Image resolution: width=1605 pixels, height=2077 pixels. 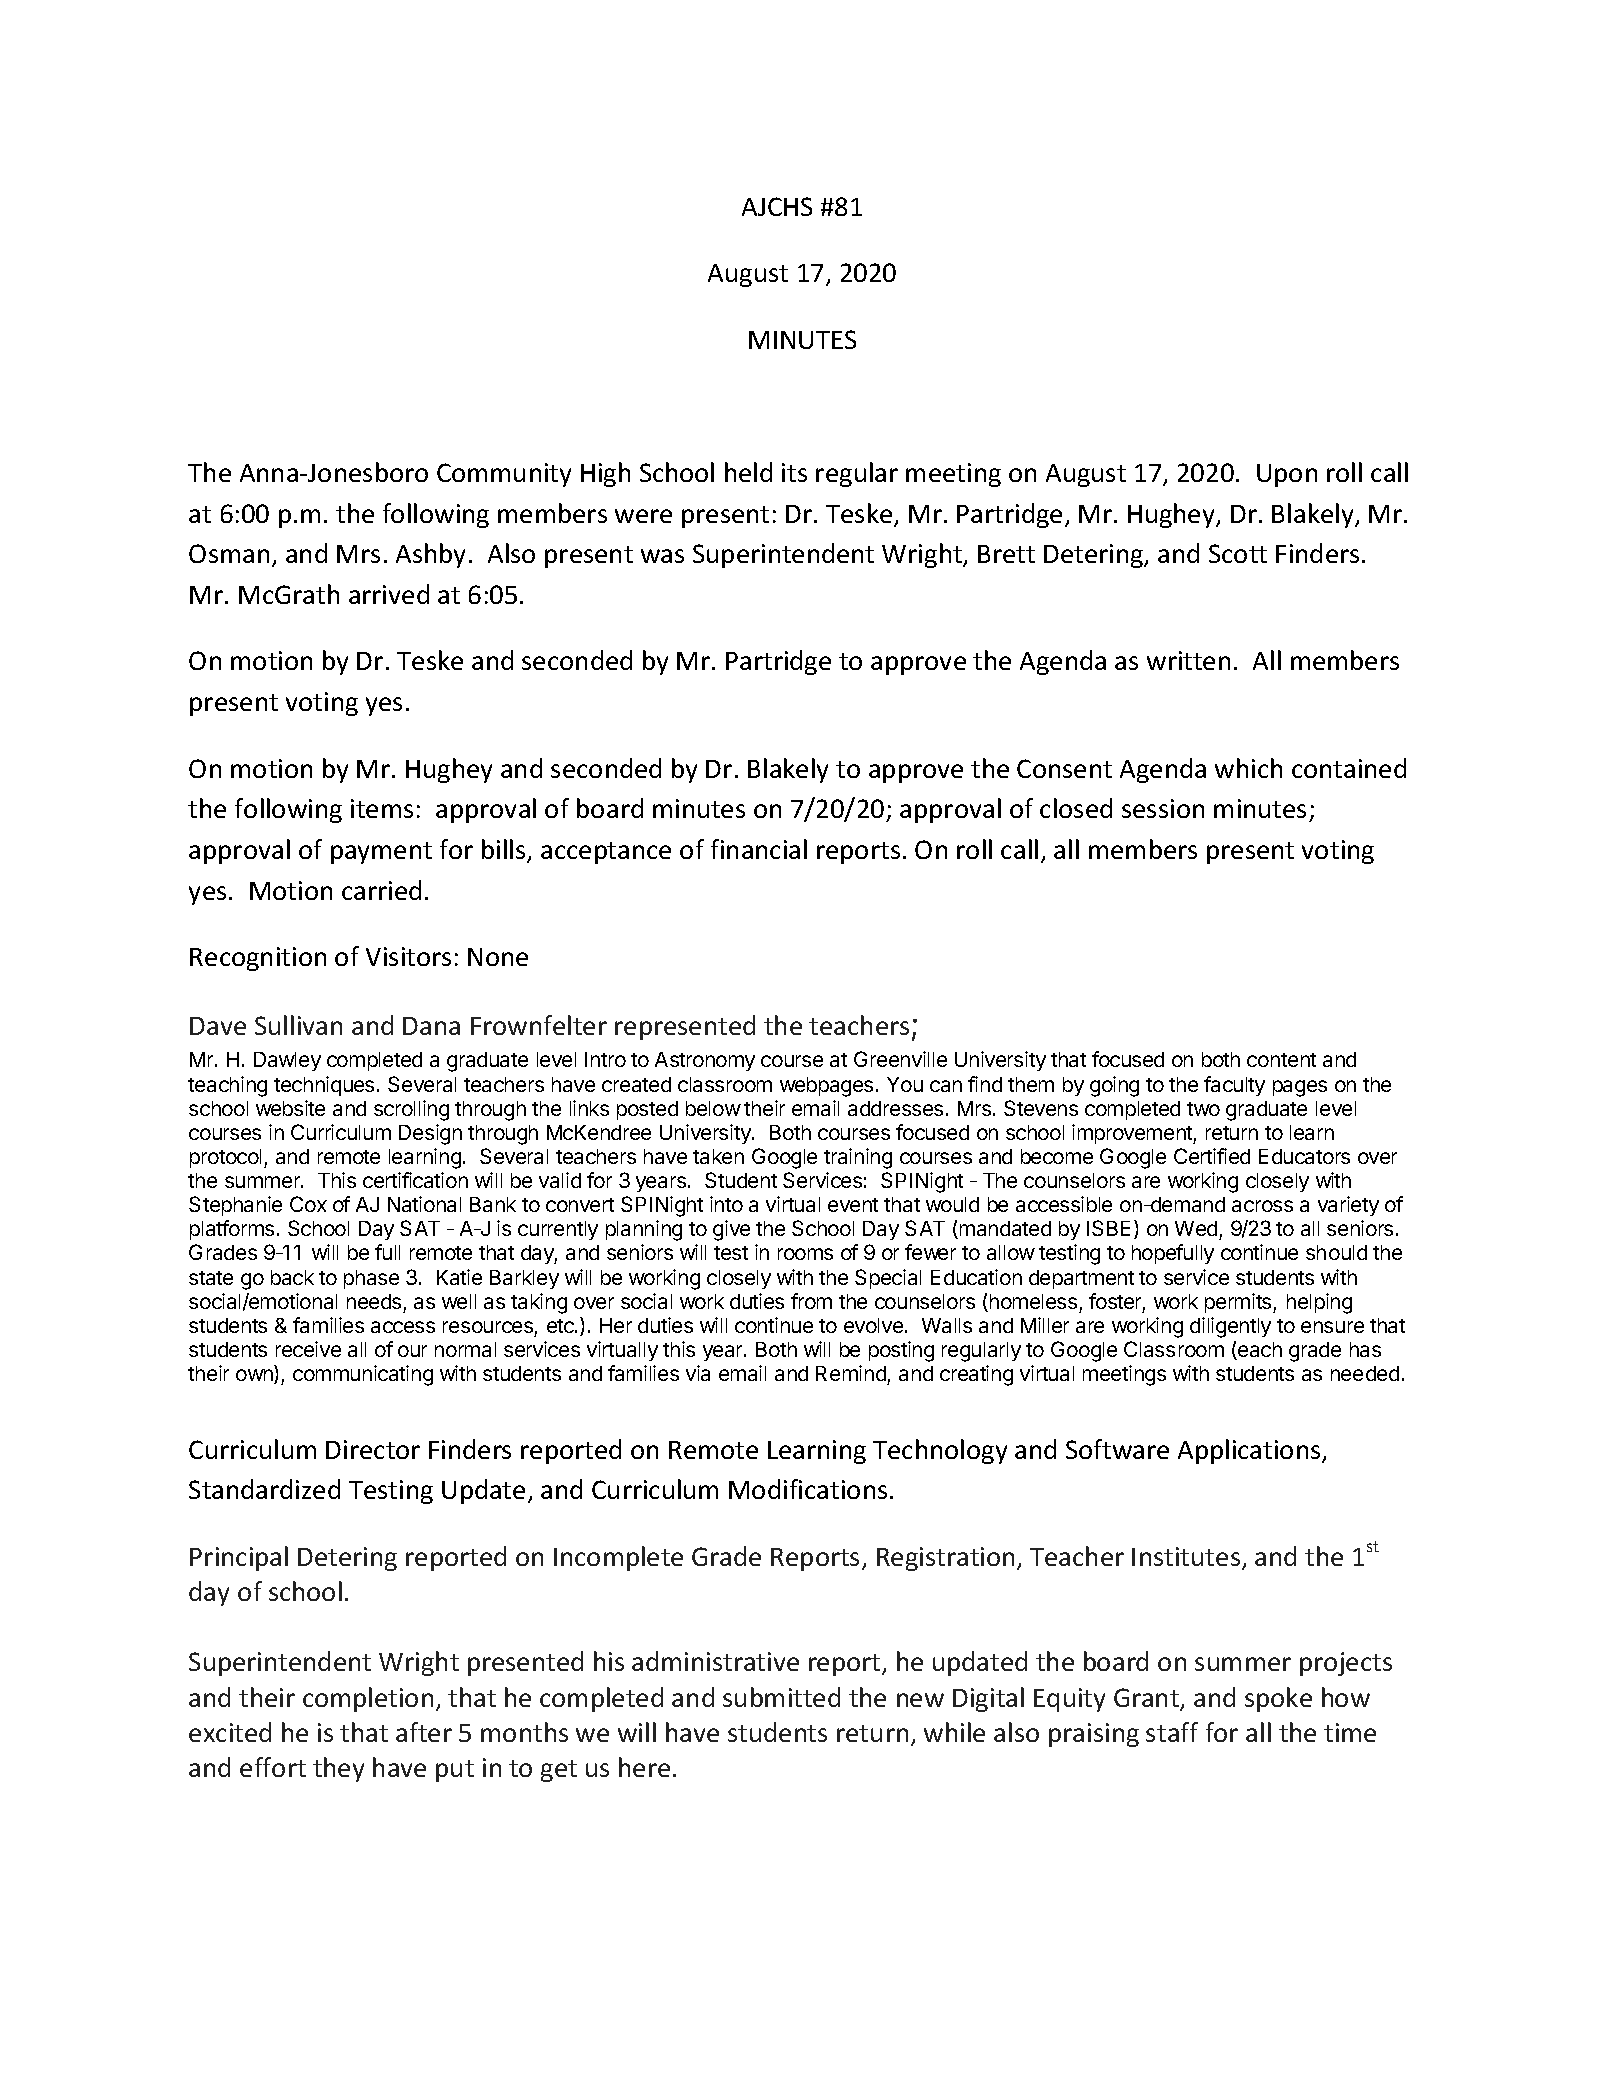 What do you see at coordinates (1238, 553) in the screenshot?
I see `Scott` at bounding box center [1238, 553].
